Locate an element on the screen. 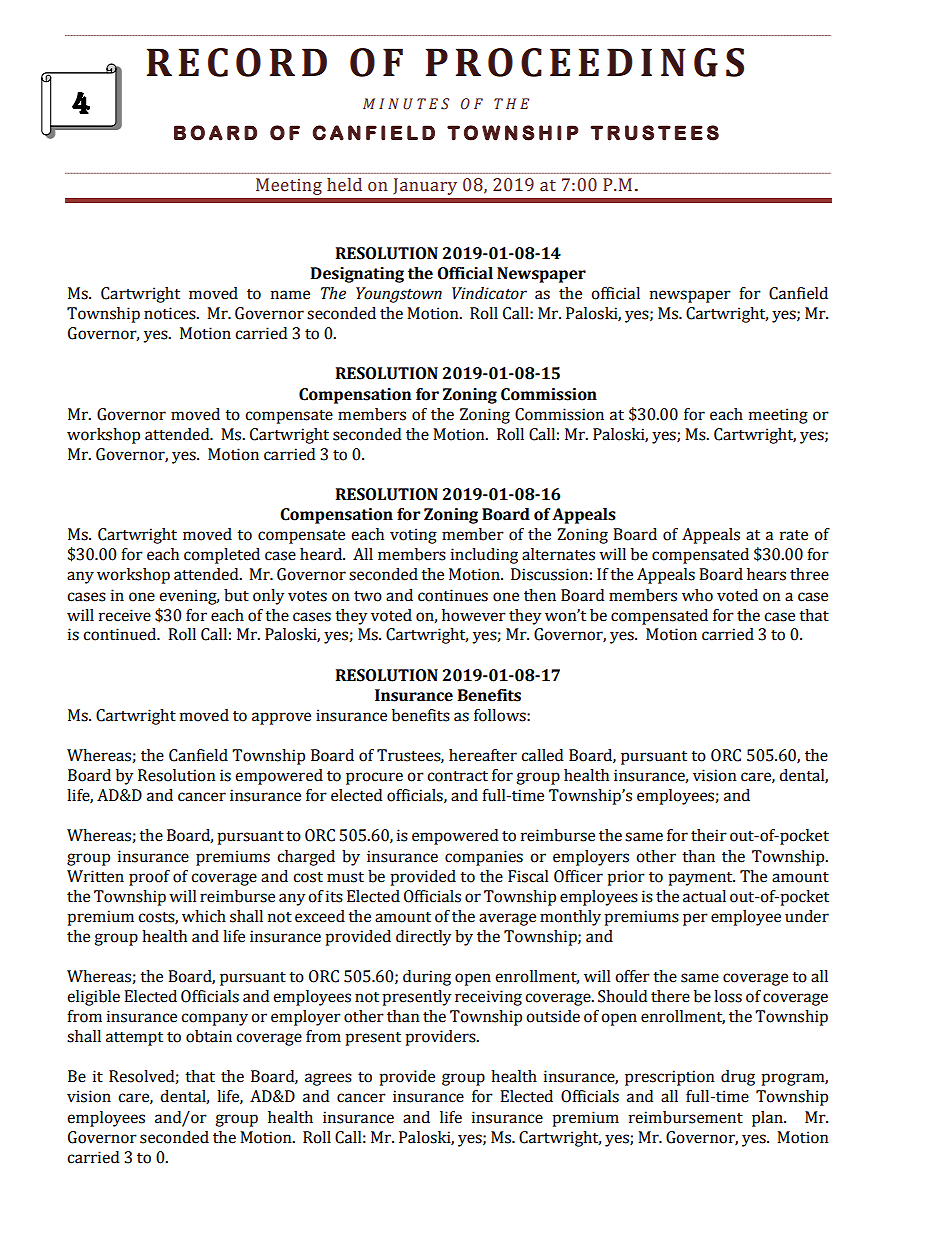 The width and height of the screenshot is (952, 1233). contract is located at coordinates (457, 776).
